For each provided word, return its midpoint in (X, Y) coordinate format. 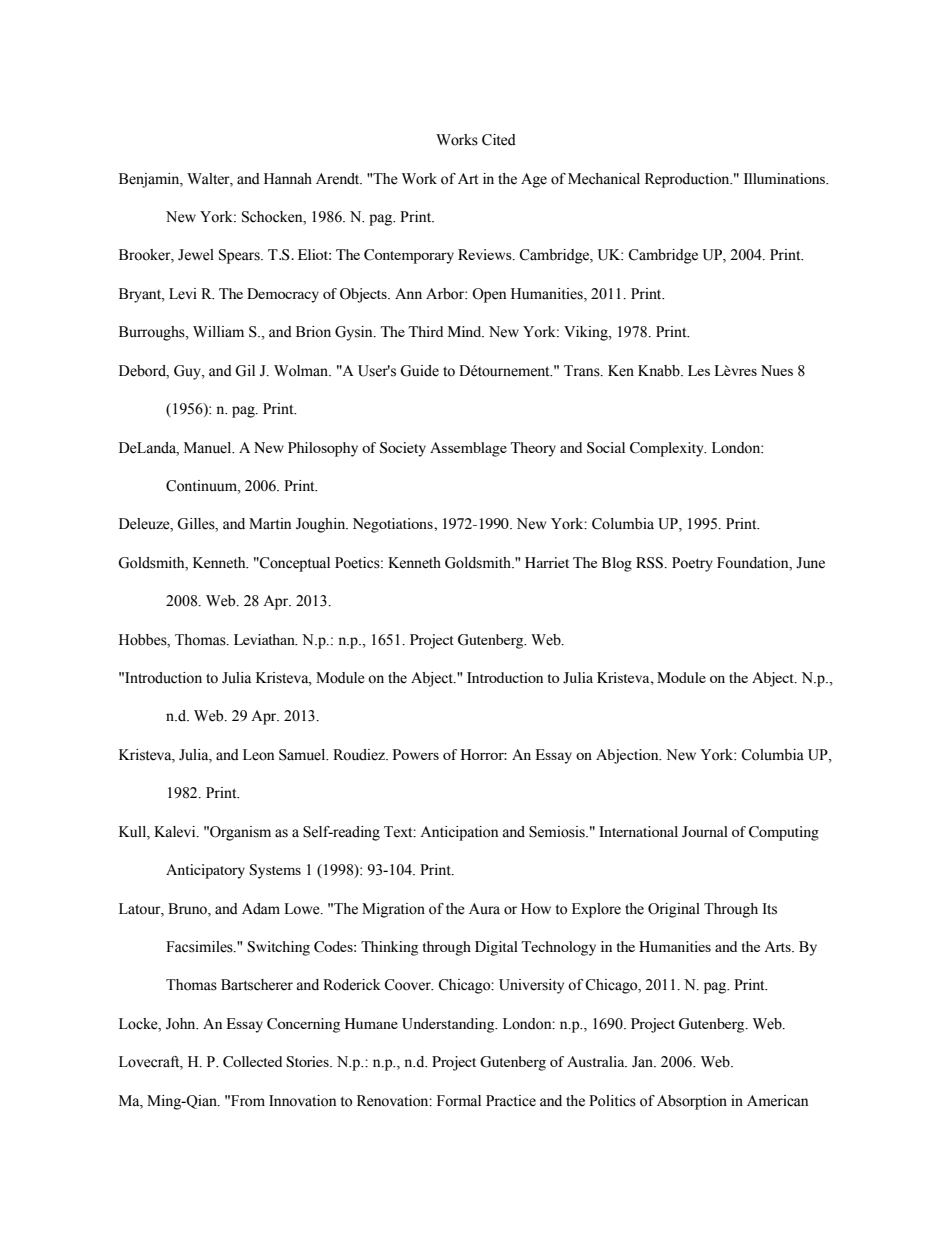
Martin (270, 523)
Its (769, 909)
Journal (705, 832)
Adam (261, 909)
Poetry (692, 564)
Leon (258, 755)
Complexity (668, 449)
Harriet (547, 562)
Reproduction (688, 180)
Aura (484, 908)
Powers (416, 754)
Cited (499, 140)
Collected (252, 1062)
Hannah (288, 179)
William (218, 331)
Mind (466, 331)
